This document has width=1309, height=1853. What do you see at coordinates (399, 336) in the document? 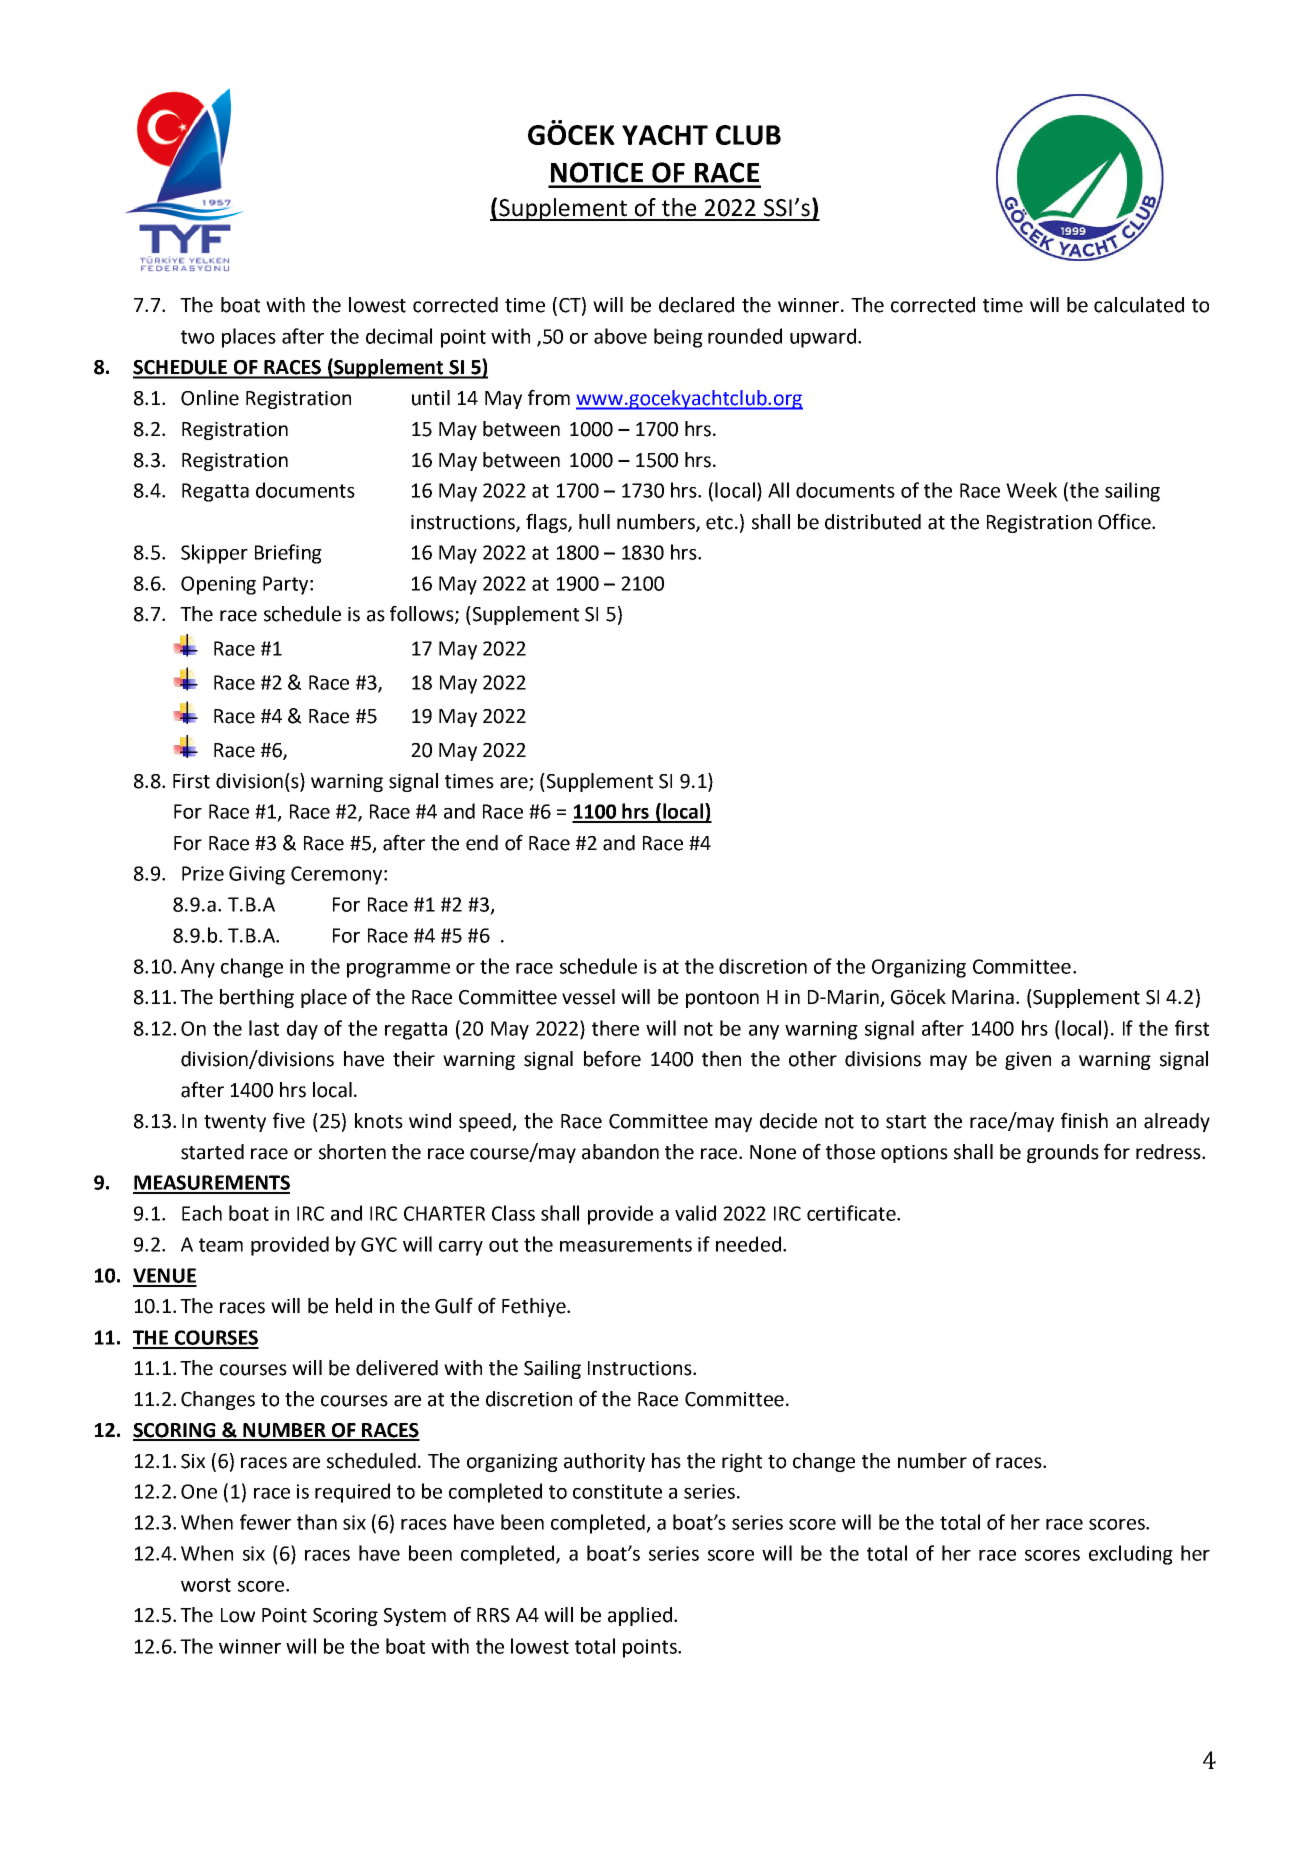
I see `decimal` at bounding box center [399, 336].
